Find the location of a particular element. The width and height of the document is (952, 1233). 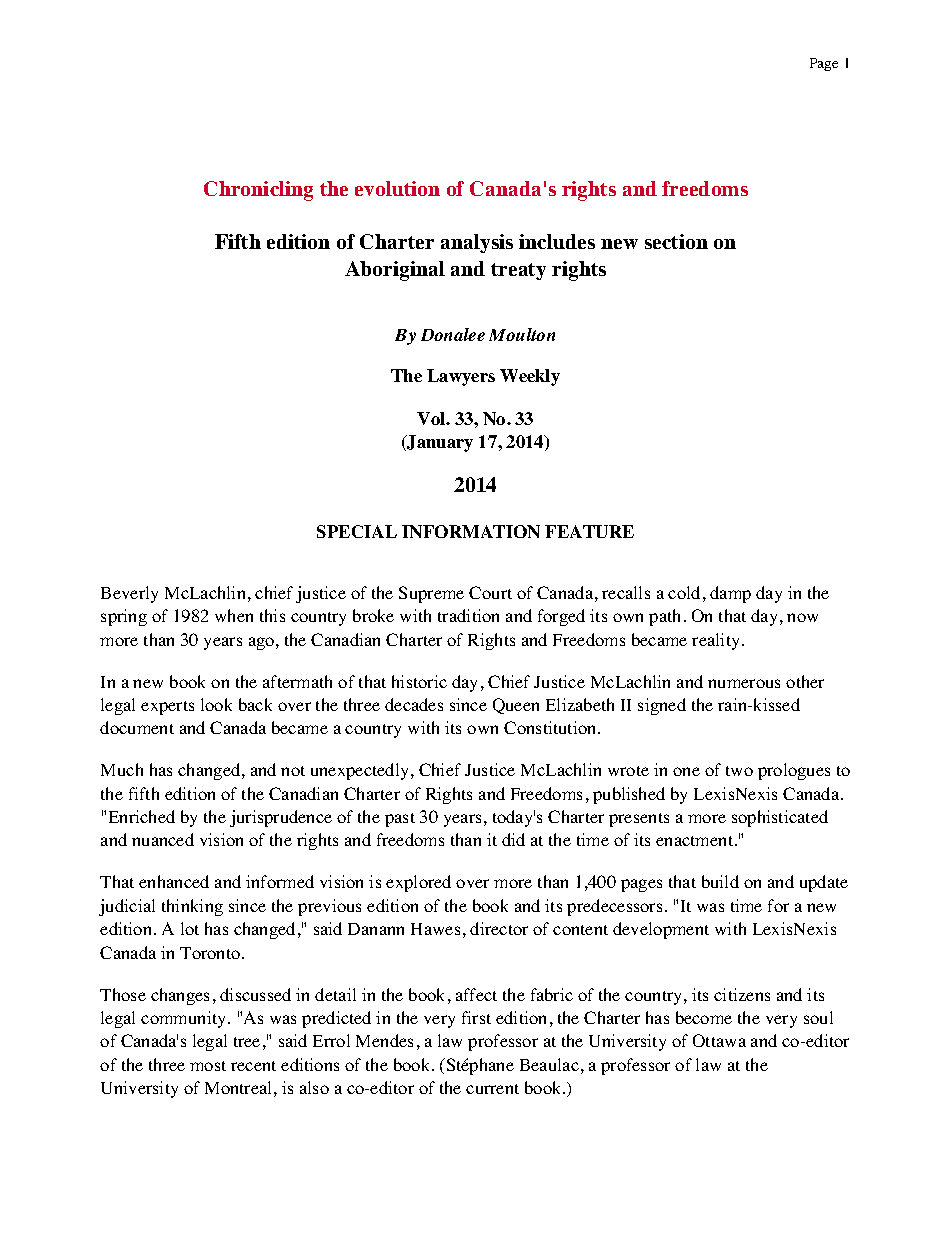

analysis is located at coordinates (477, 243).
